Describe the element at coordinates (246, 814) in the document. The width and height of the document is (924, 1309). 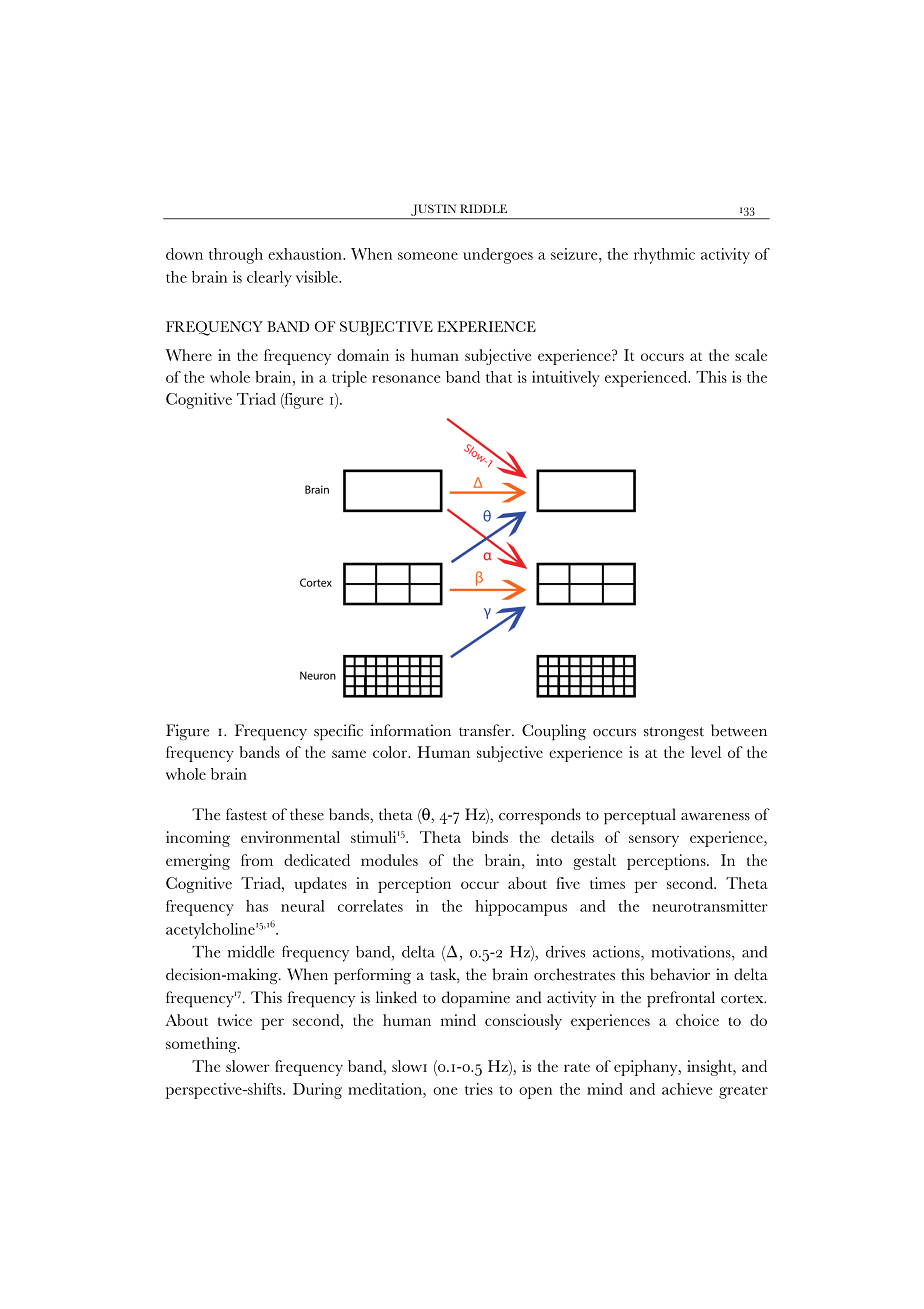
I see `fastest` at that location.
